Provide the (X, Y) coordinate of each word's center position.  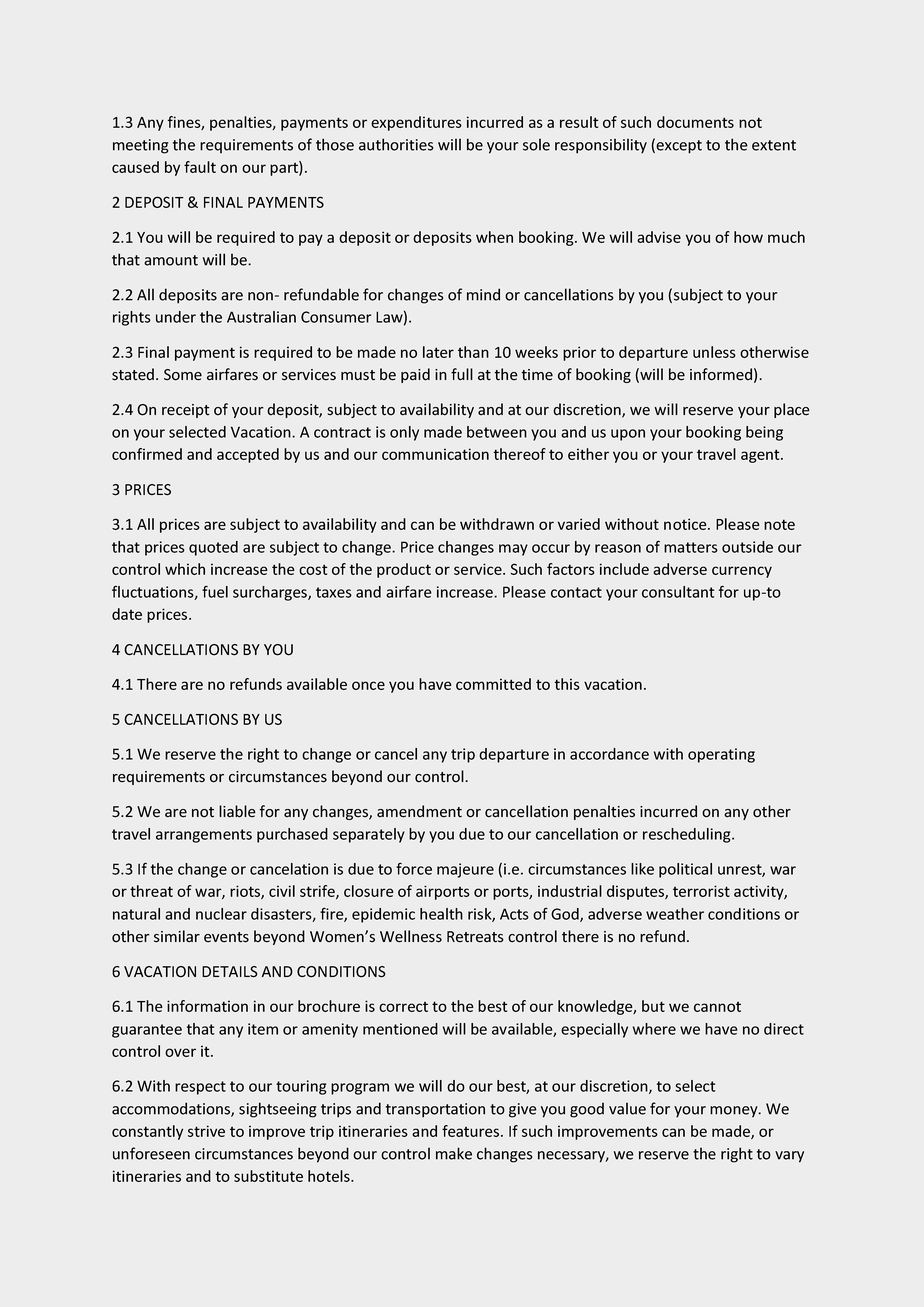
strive (206, 1131)
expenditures (416, 123)
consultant (678, 592)
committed (493, 684)
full (462, 374)
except (679, 147)
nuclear (221, 914)
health (441, 914)
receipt (186, 411)
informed (721, 374)
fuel (215, 591)
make (454, 1153)
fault (200, 167)
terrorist (701, 891)
